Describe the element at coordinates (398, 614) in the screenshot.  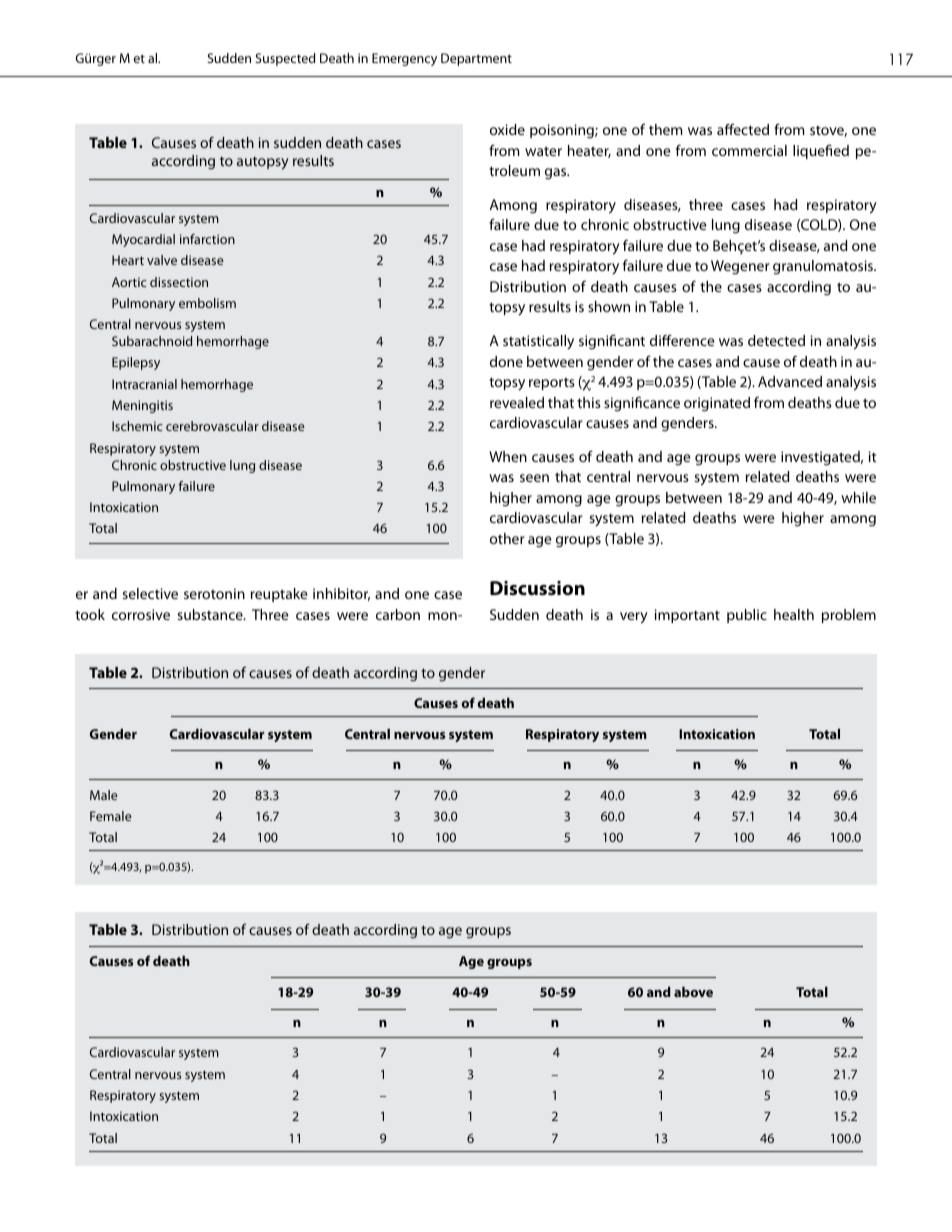
I see `carbon` at that location.
